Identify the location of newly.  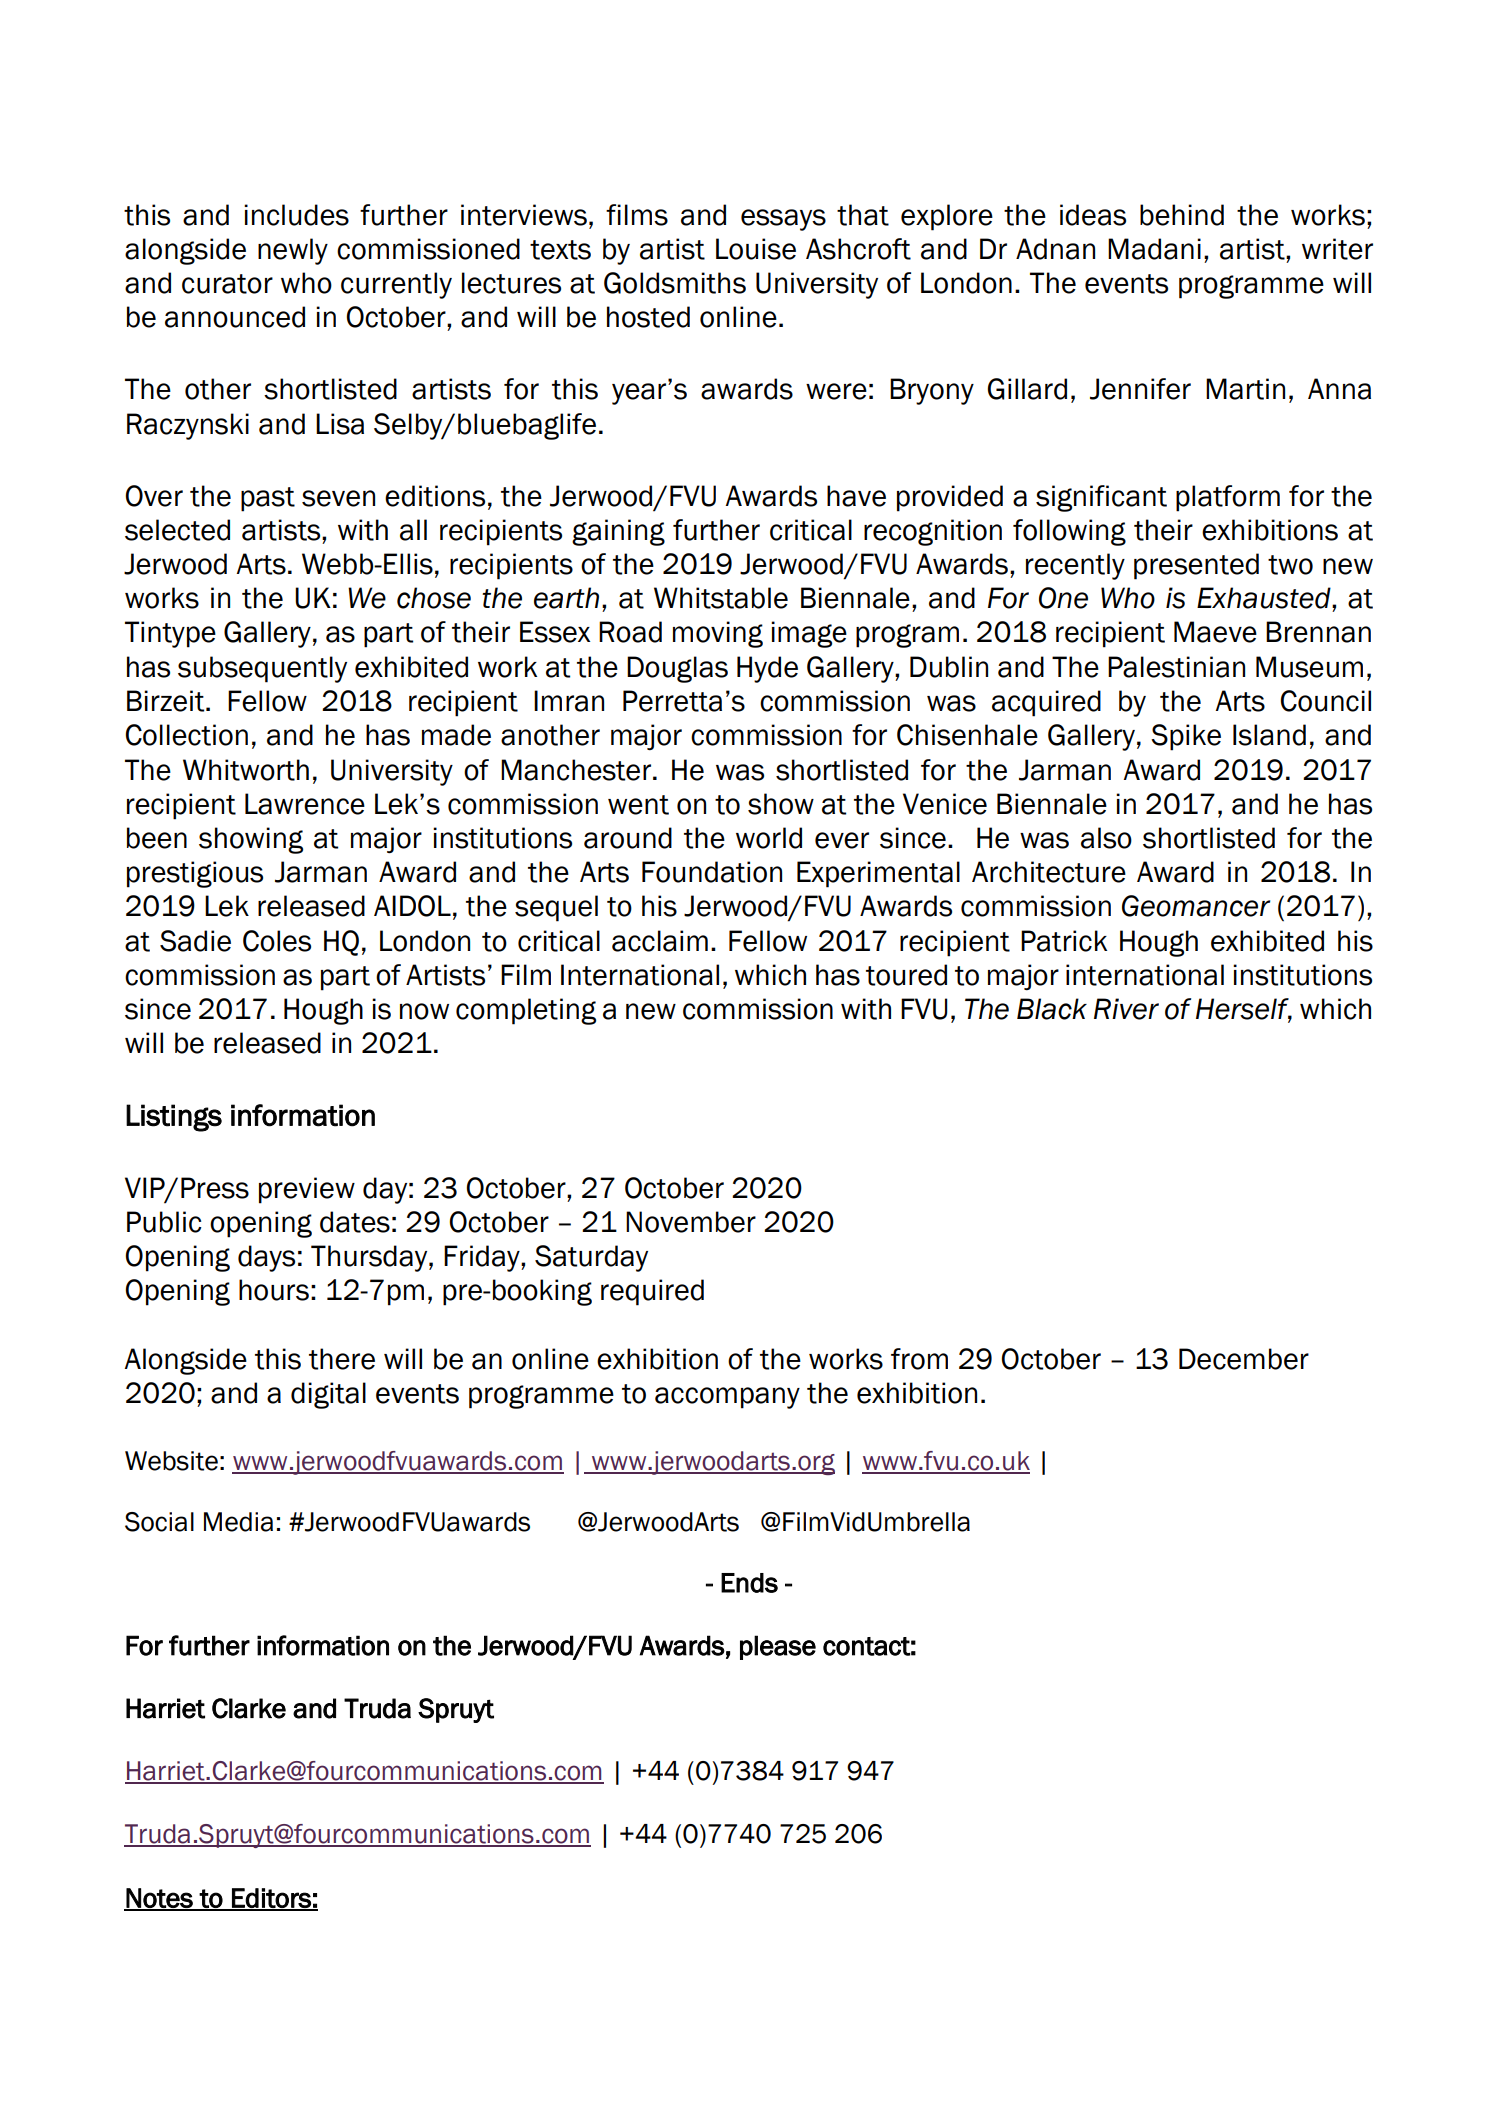
(293, 251).
